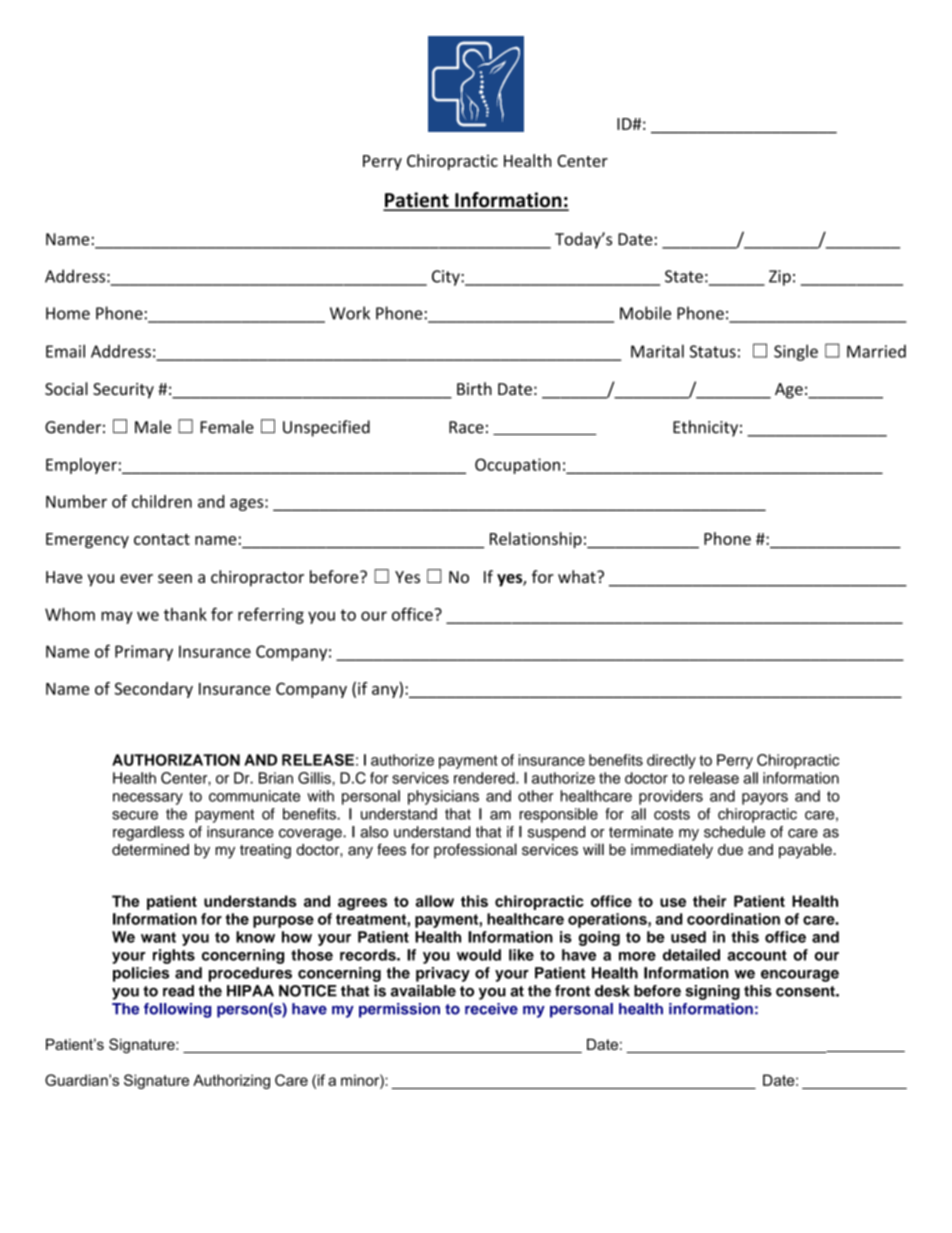 This page has width=952, height=1233. Describe the element at coordinates (466, 427) in the page. I see `Race` at that location.
